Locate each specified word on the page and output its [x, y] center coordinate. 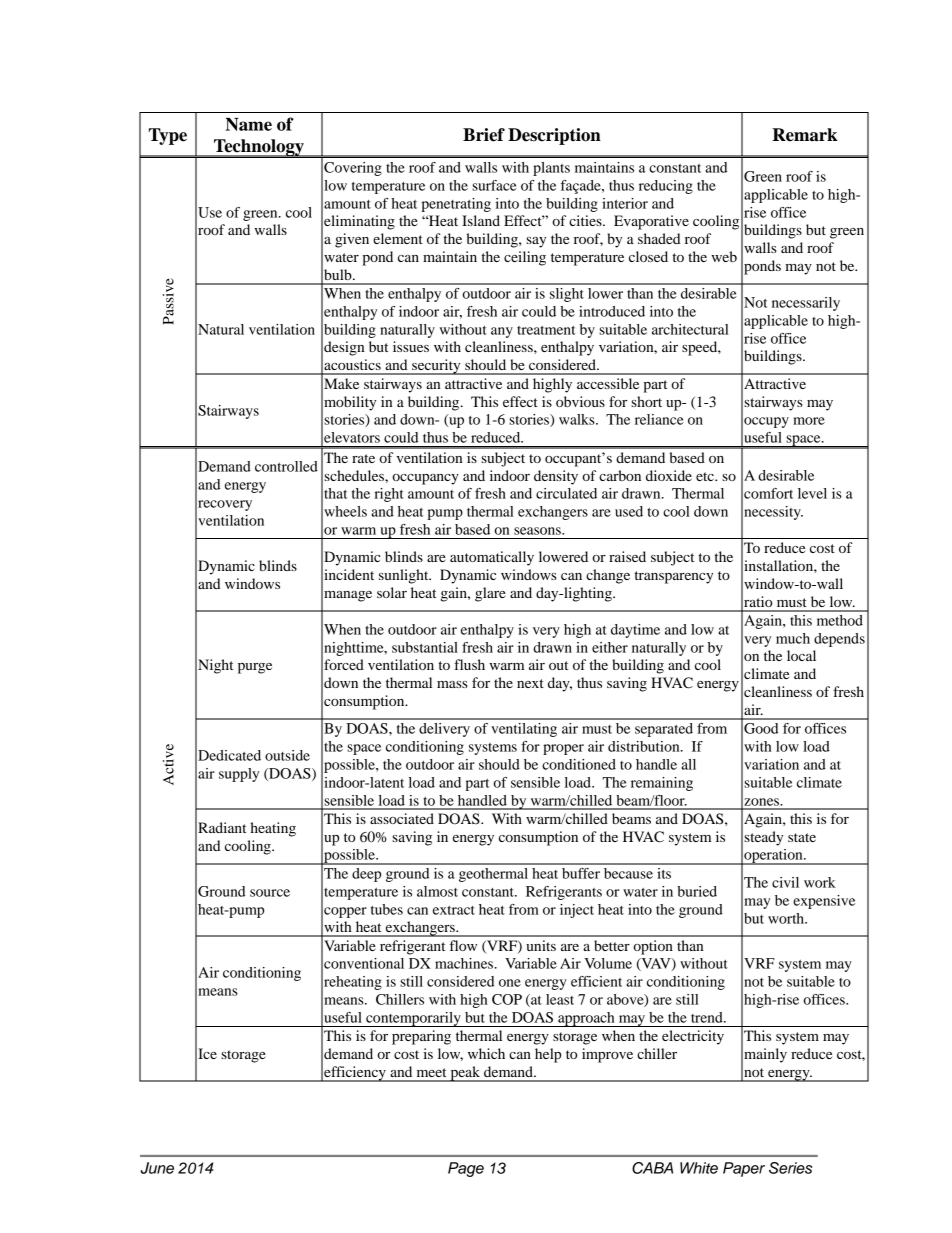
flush [469, 664]
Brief [484, 135]
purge [255, 668]
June [157, 1168]
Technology [259, 148]
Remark [805, 135]
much [793, 638]
